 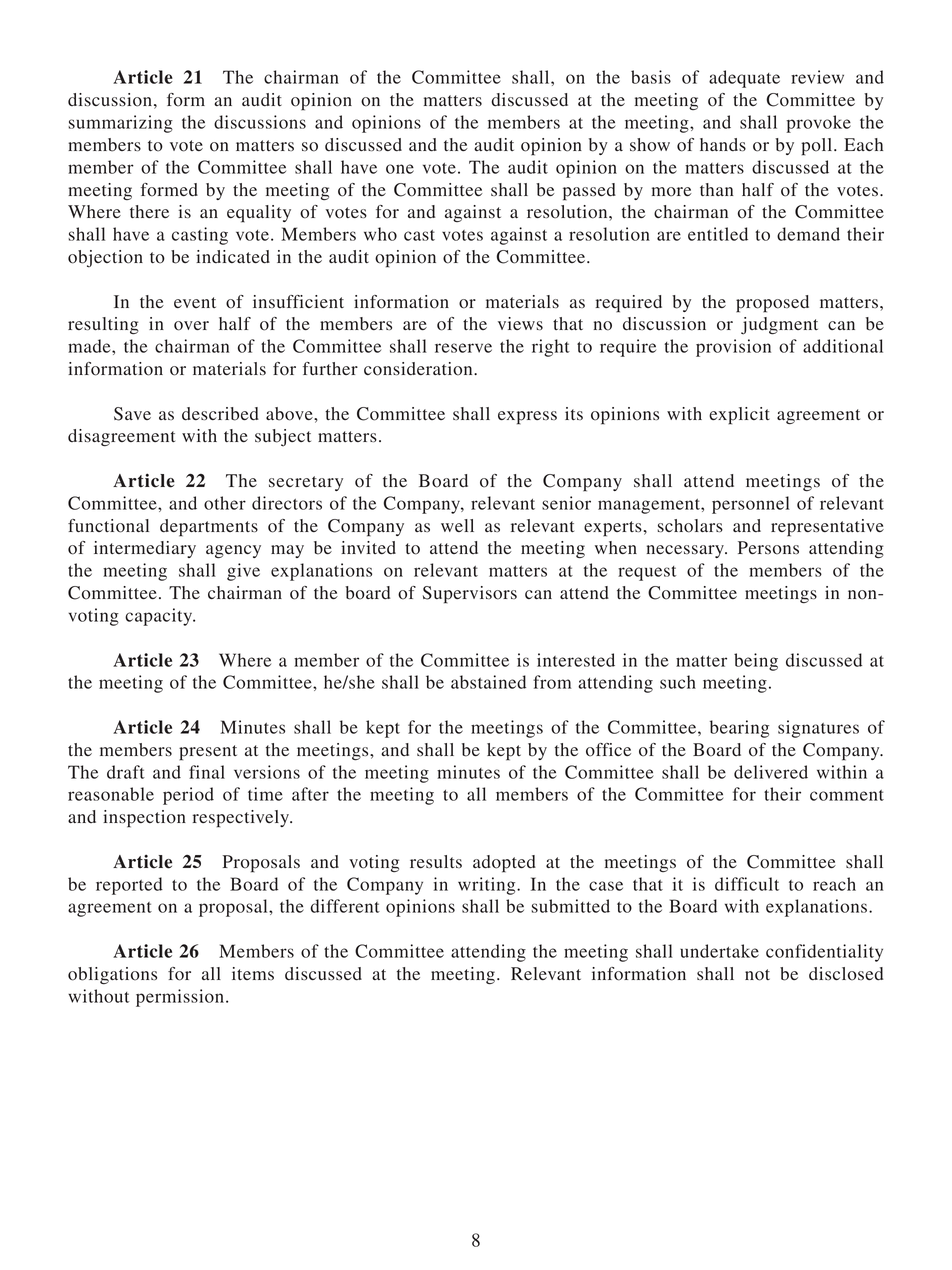 What do you see at coordinates (207, 772) in the page?
I see `final` at bounding box center [207, 772].
